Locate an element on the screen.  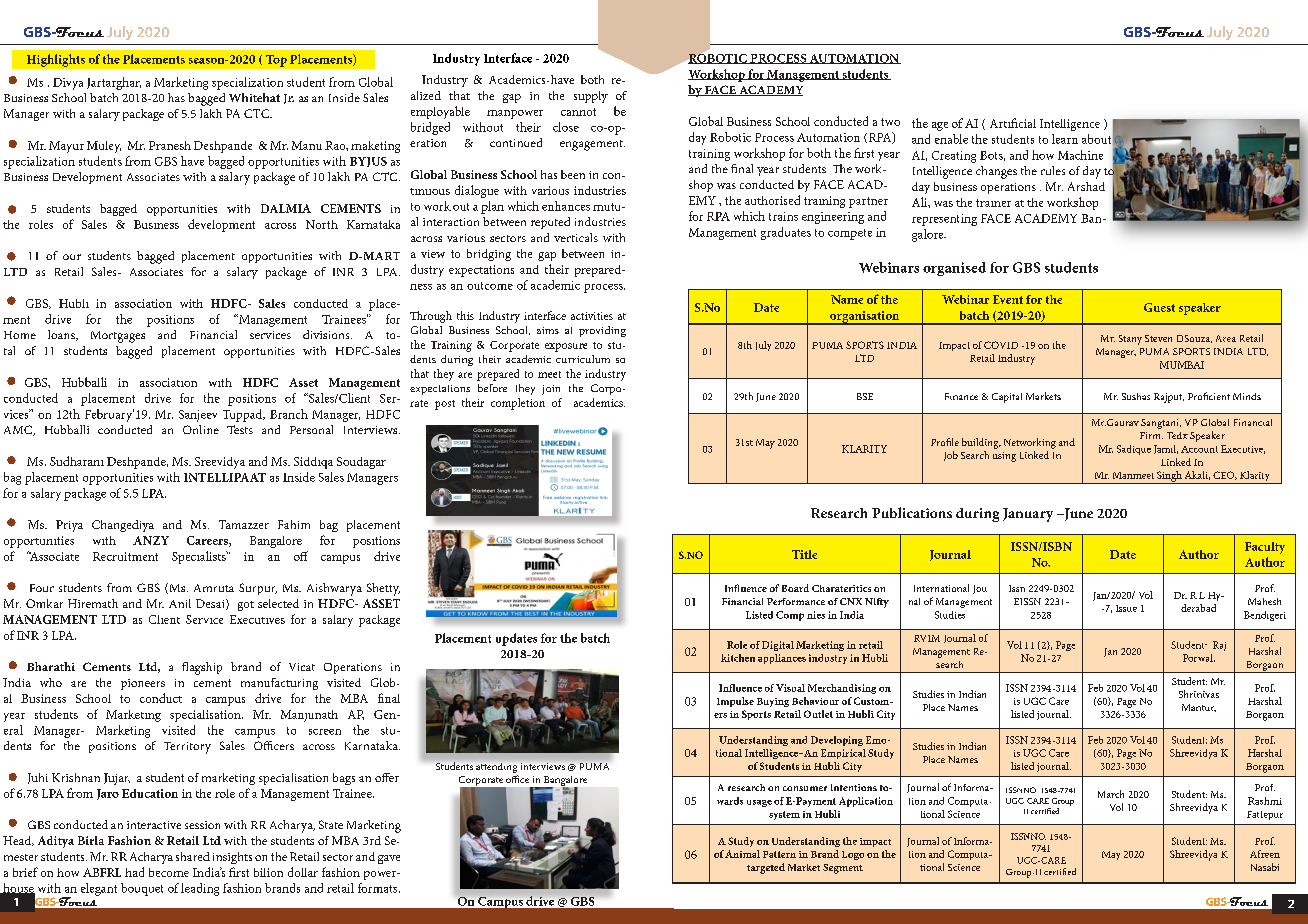
become is located at coordinates (169, 872).
